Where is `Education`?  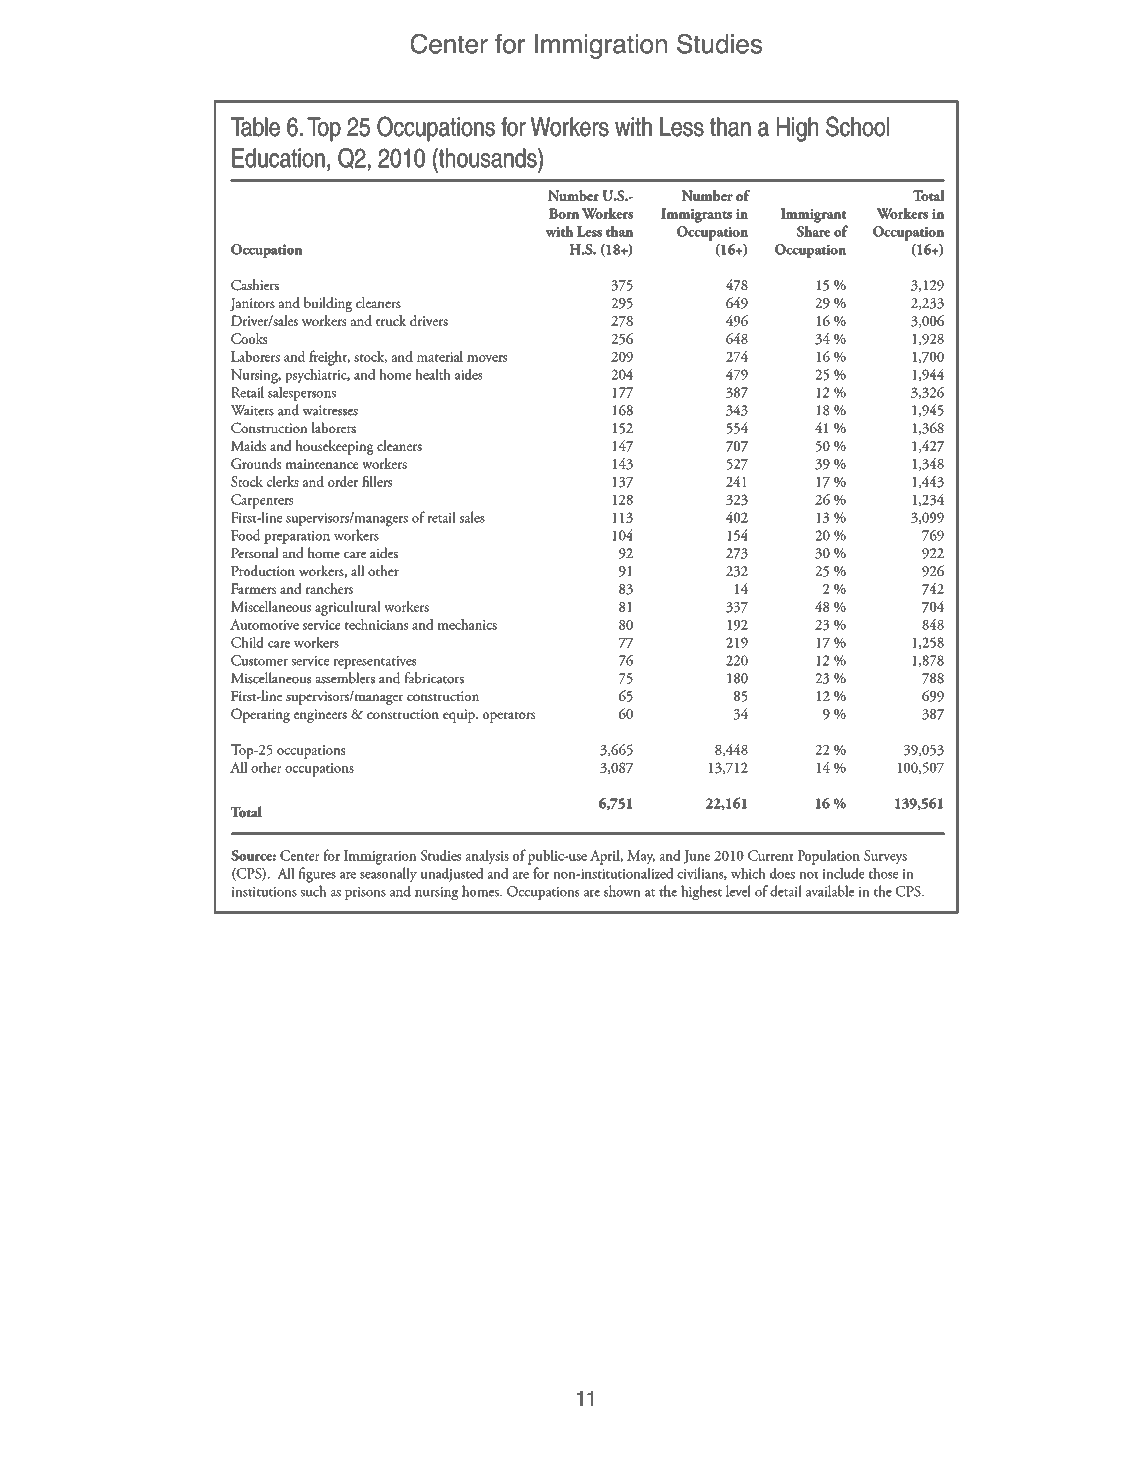
Education is located at coordinates (278, 158).
